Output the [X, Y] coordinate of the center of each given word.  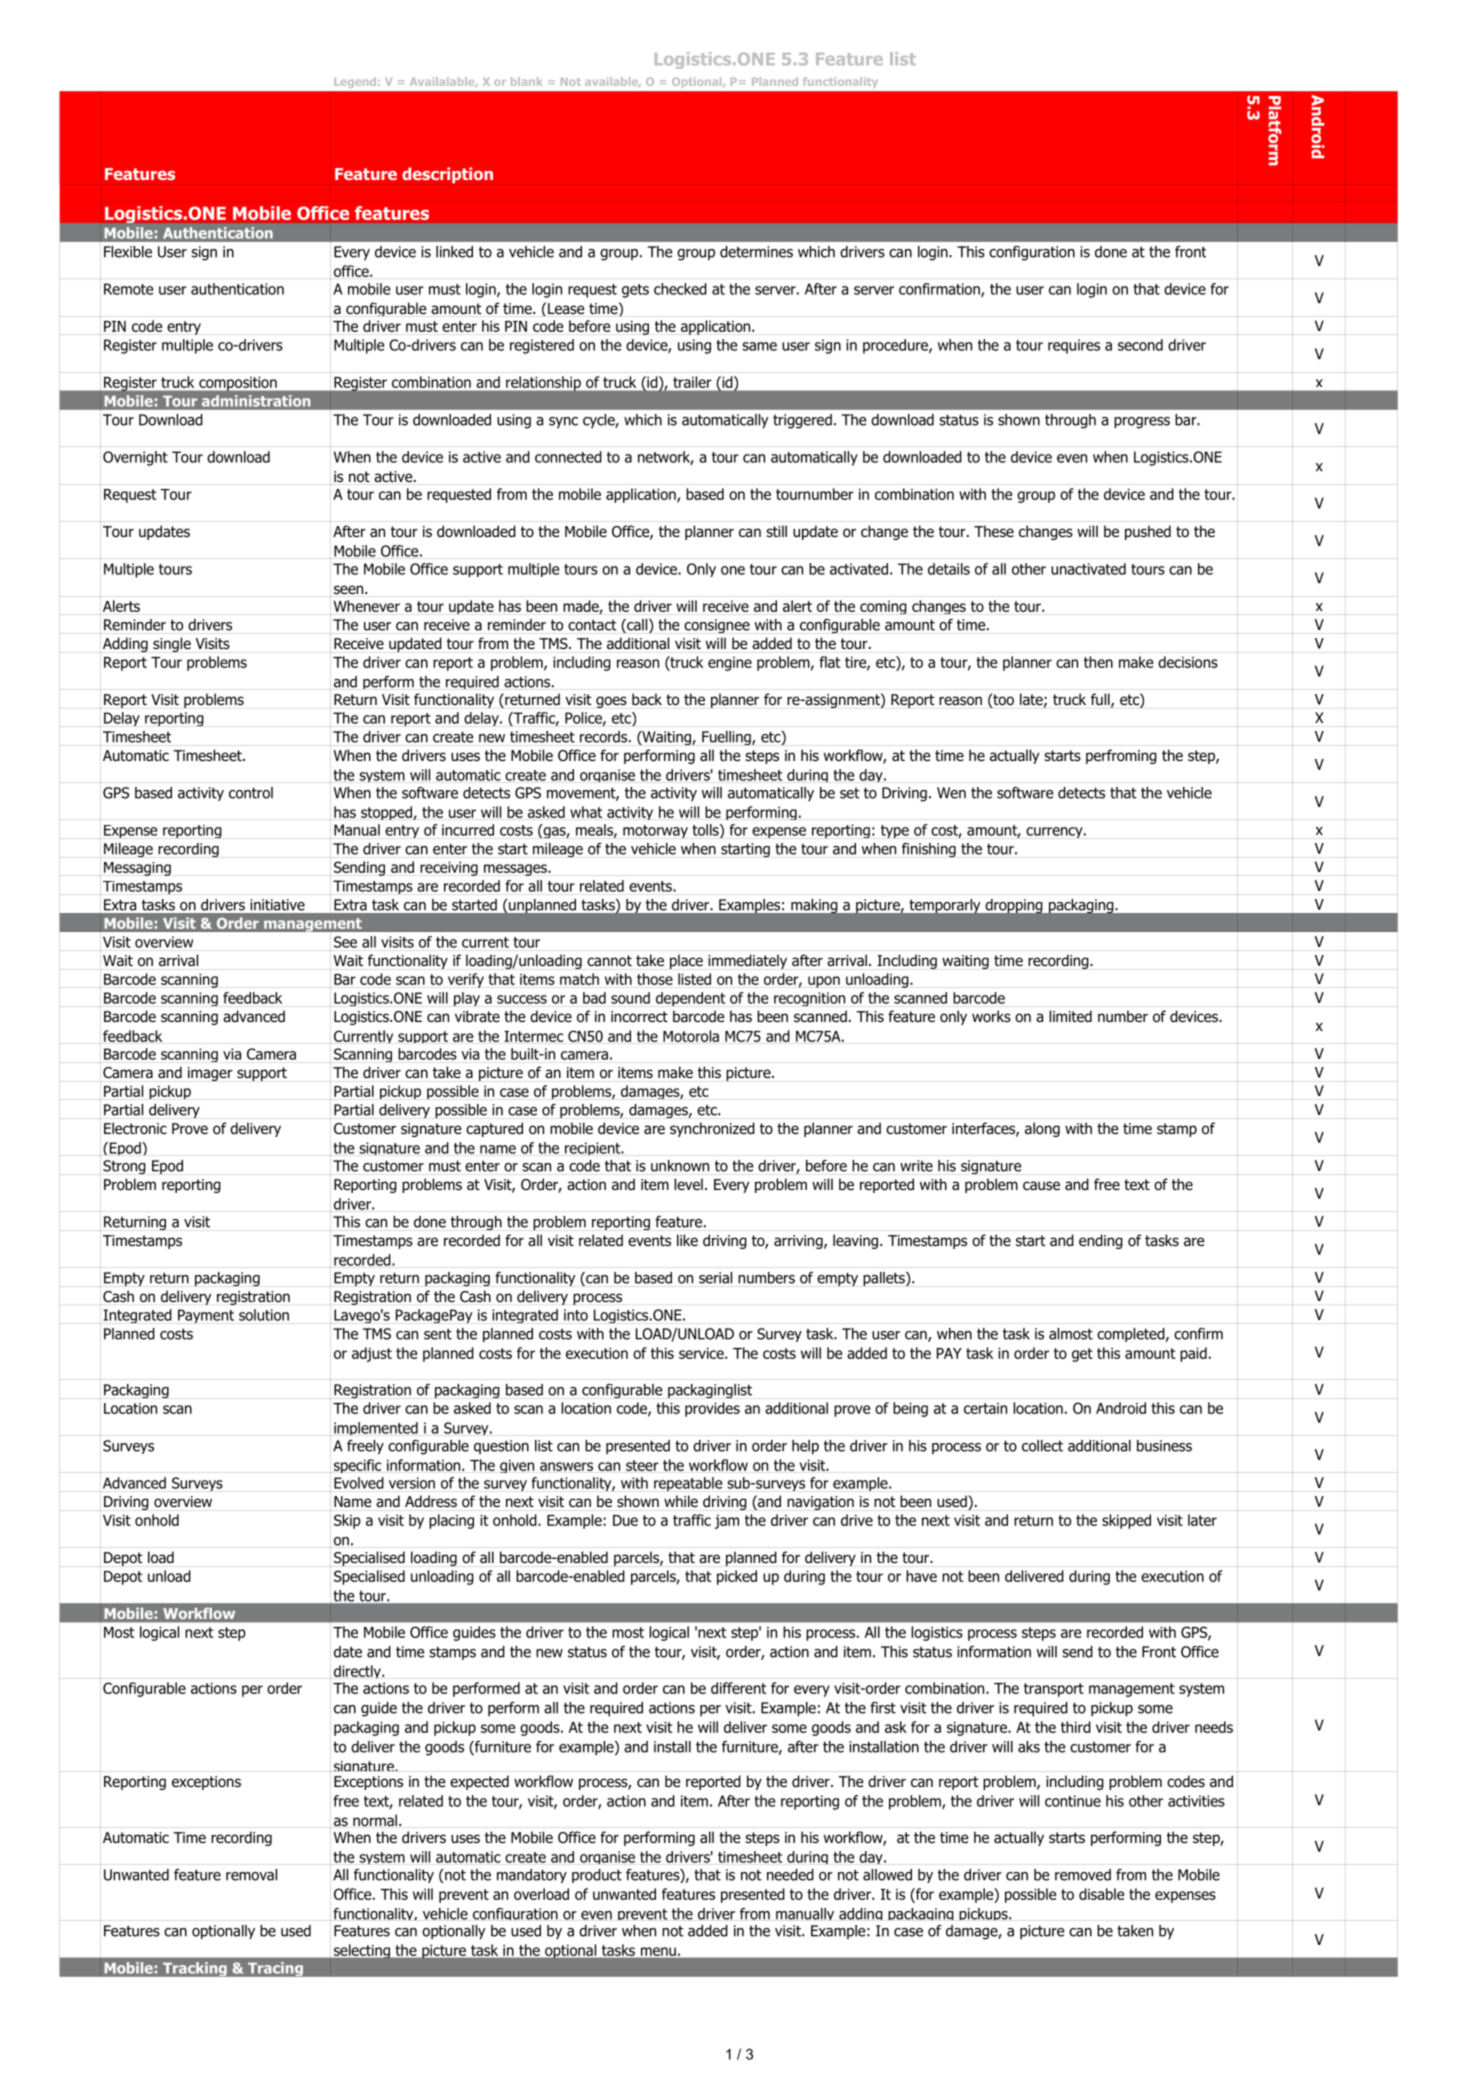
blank [526, 81]
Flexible [128, 252]
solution [264, 1315]
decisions [1188, 662]
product [597, 1876]
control [251, 793]
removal [251, 1875]
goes [611, 702]
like [687, 1240]
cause [1041, 1185]
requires [1074, 346]
